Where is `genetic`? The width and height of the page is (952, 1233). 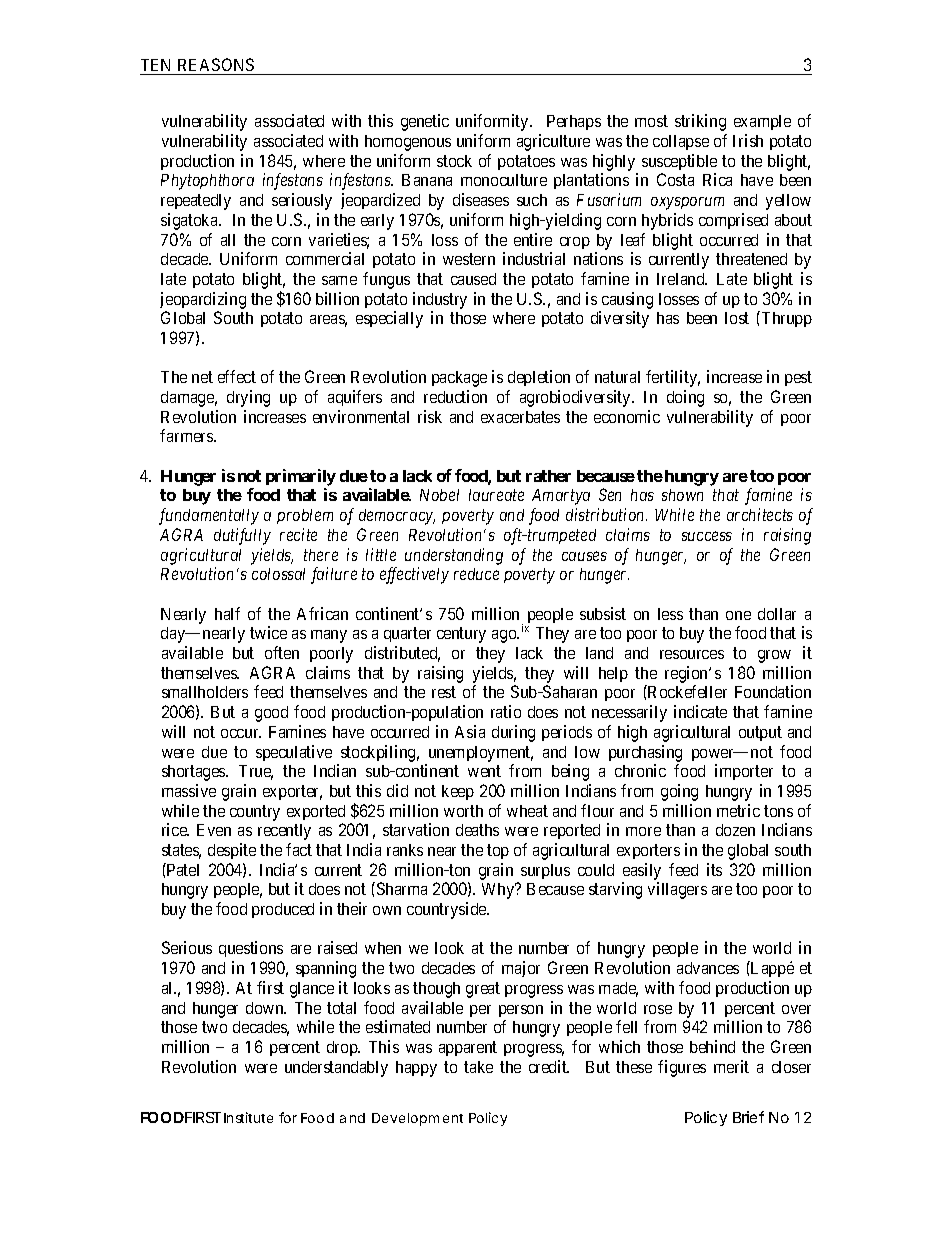
genetic is located at coordinates (425, 122).
